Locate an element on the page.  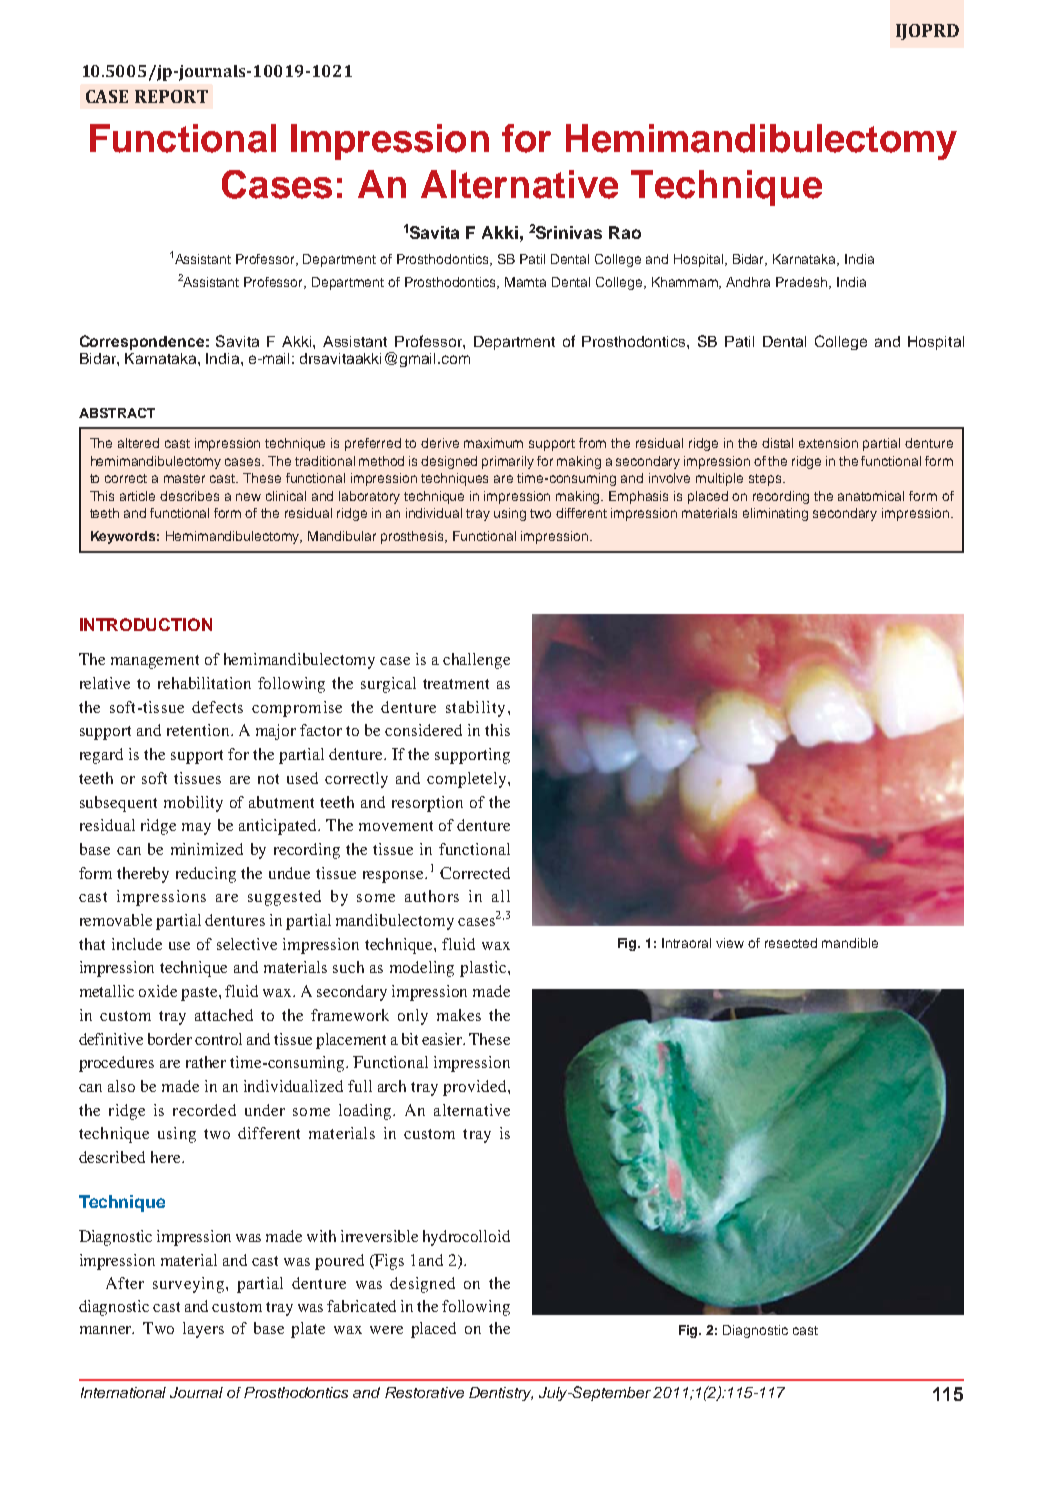
eliminating is located at coordinates (775, 514).
